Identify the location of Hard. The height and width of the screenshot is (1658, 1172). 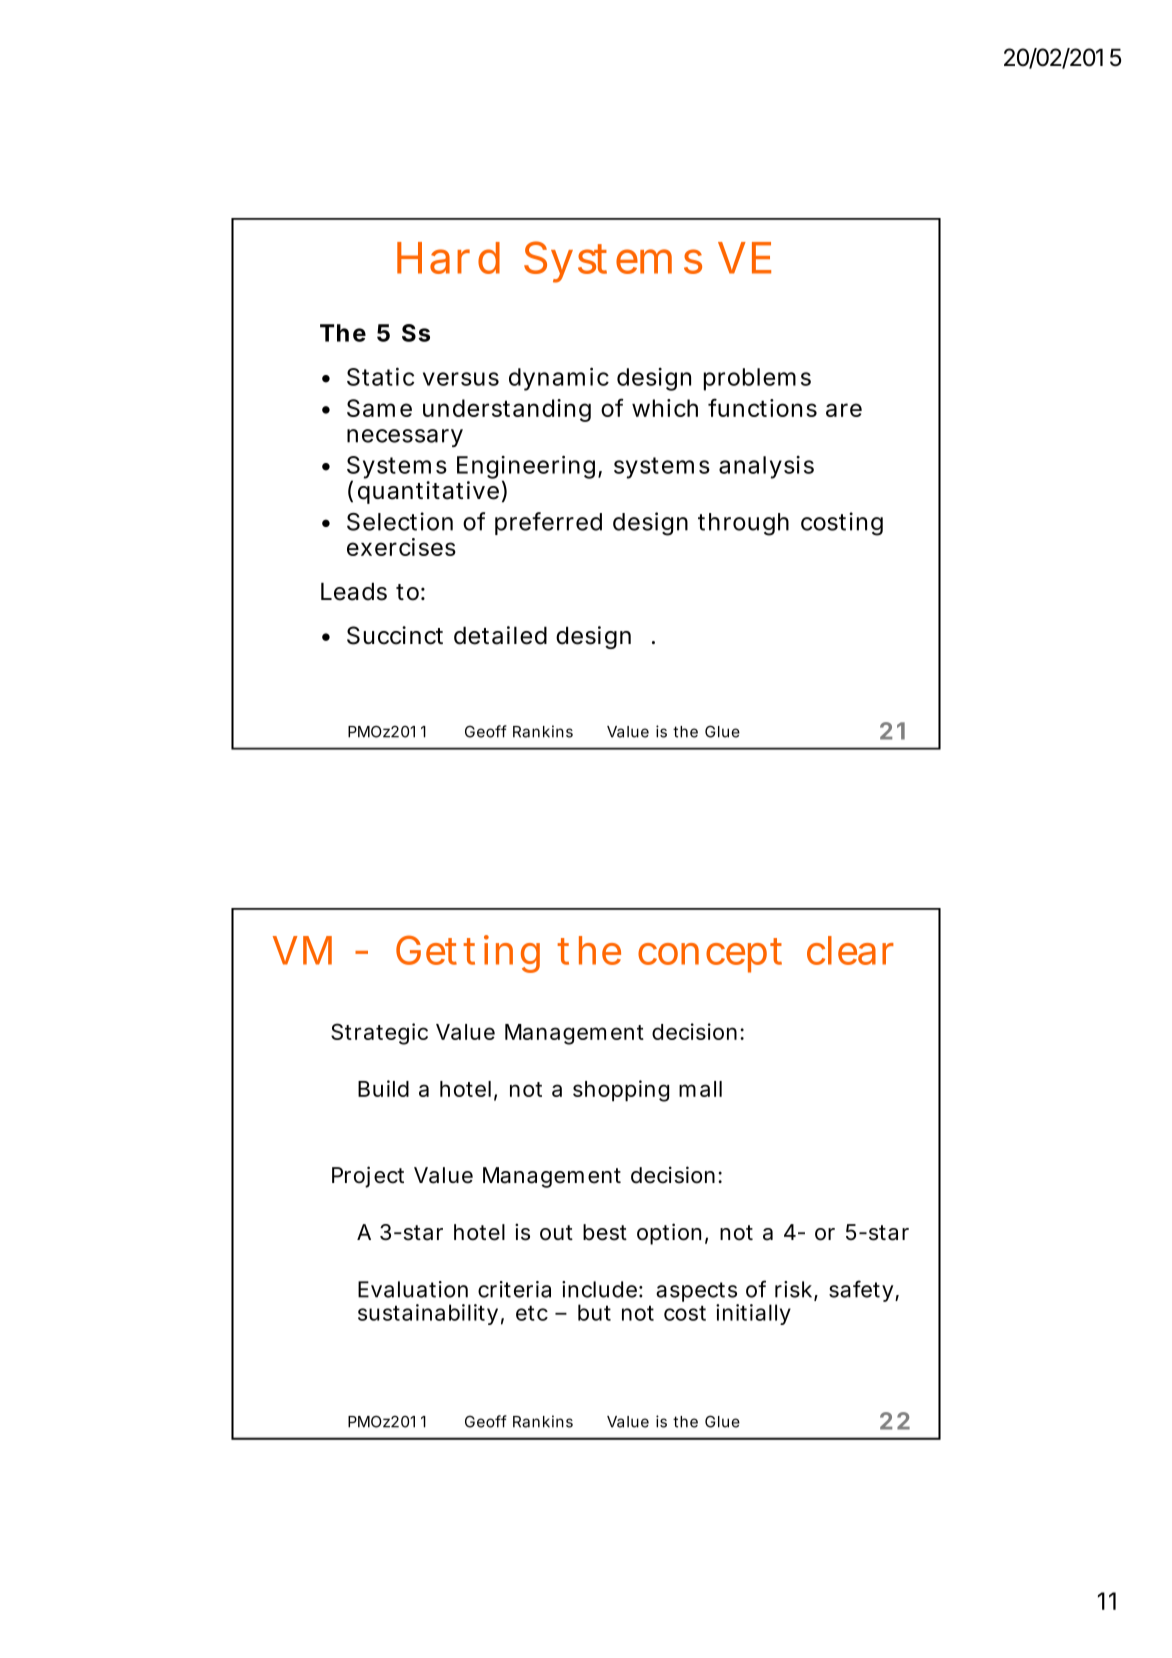
(448, 258).
